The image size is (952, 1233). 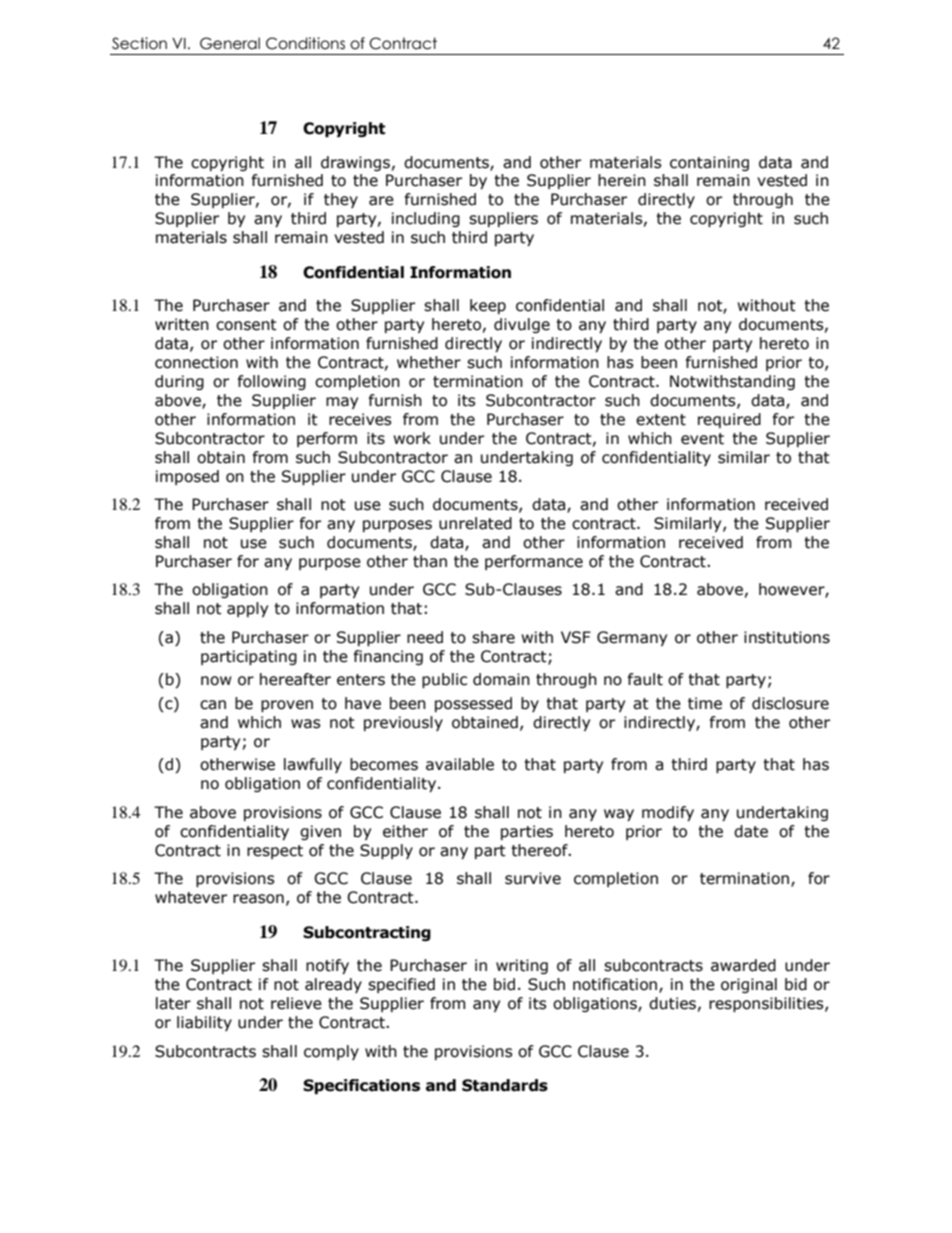 I want to click on Standards, so click(x=505, y=1085).
